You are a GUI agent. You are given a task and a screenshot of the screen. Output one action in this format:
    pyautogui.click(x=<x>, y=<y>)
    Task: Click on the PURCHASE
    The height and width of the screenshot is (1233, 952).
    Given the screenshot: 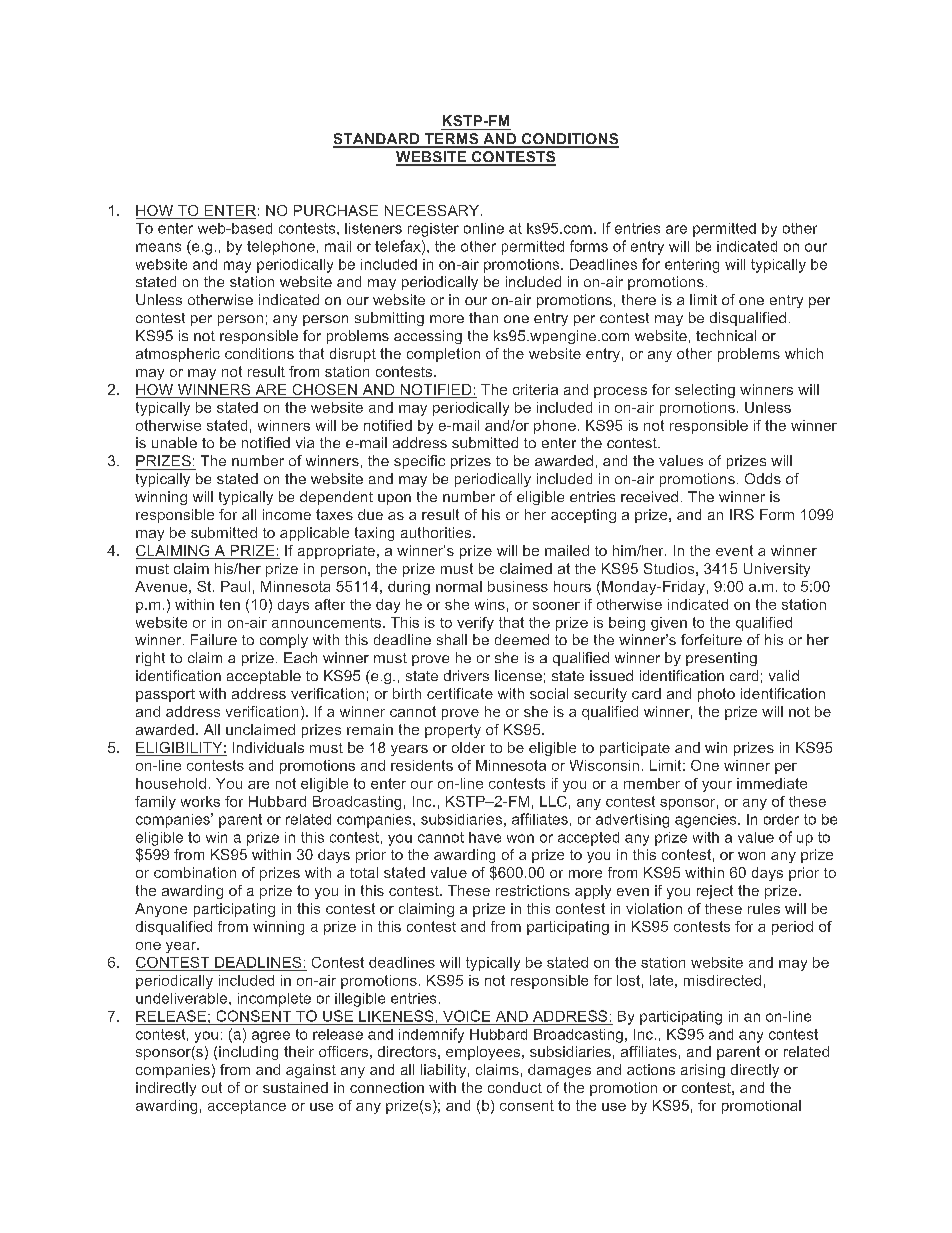 What is the action you would take?
    pyautogui.click(x=336, y=210)
